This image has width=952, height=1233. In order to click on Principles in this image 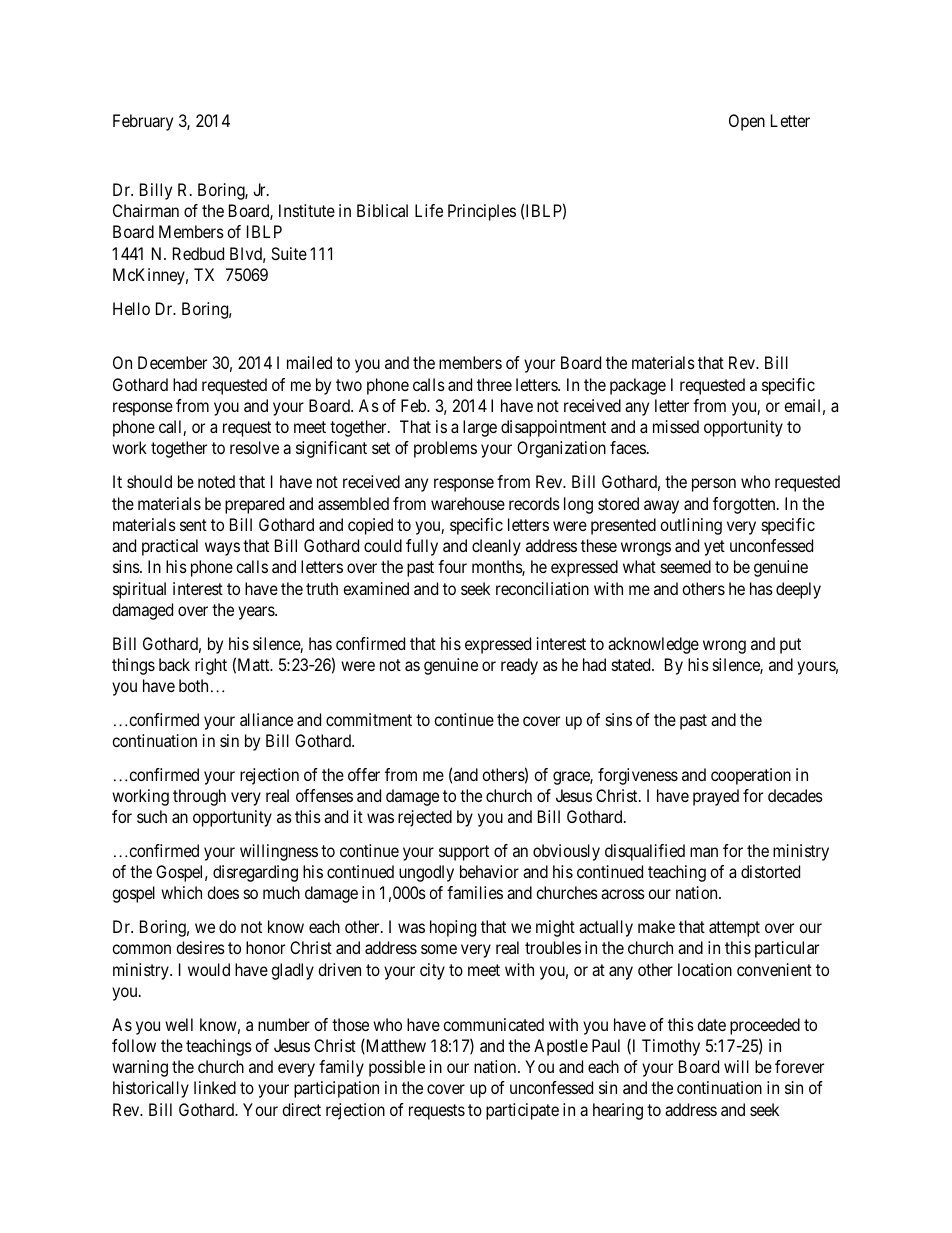, I will do `click(482, 212)`.
